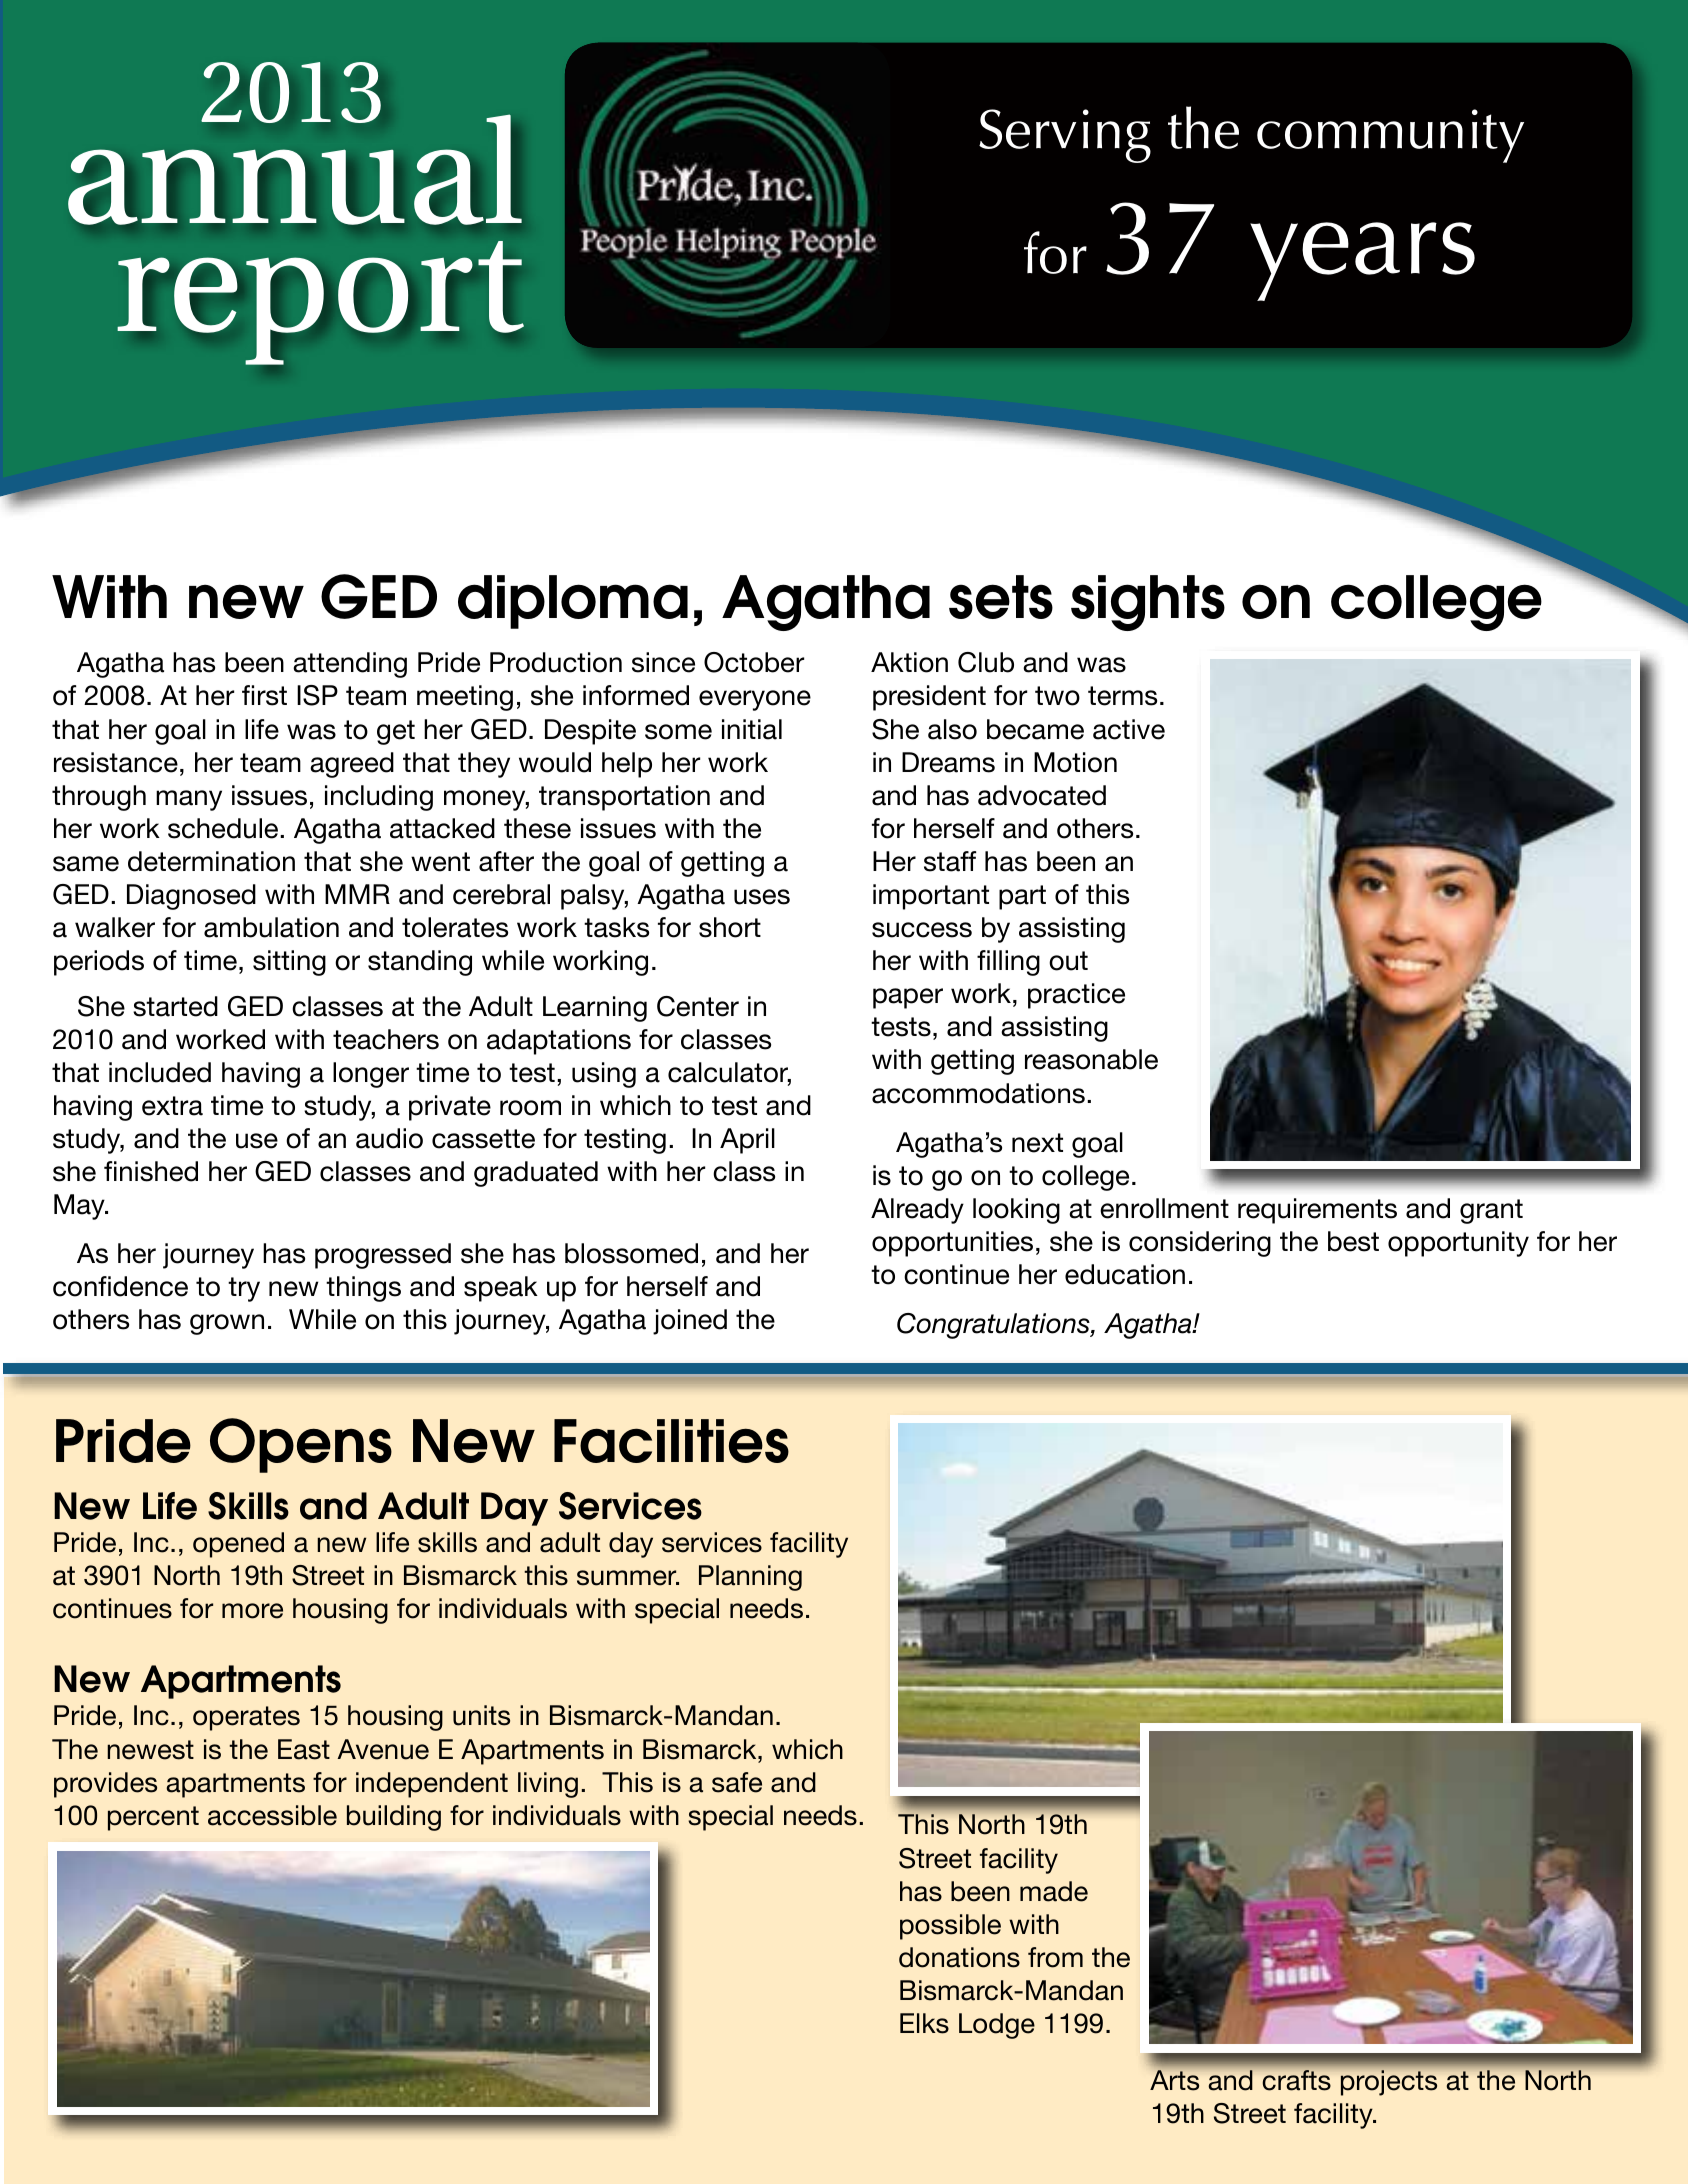 The image size is (1688, 2184). I want to click on requirements, so click(1317, 1211).
